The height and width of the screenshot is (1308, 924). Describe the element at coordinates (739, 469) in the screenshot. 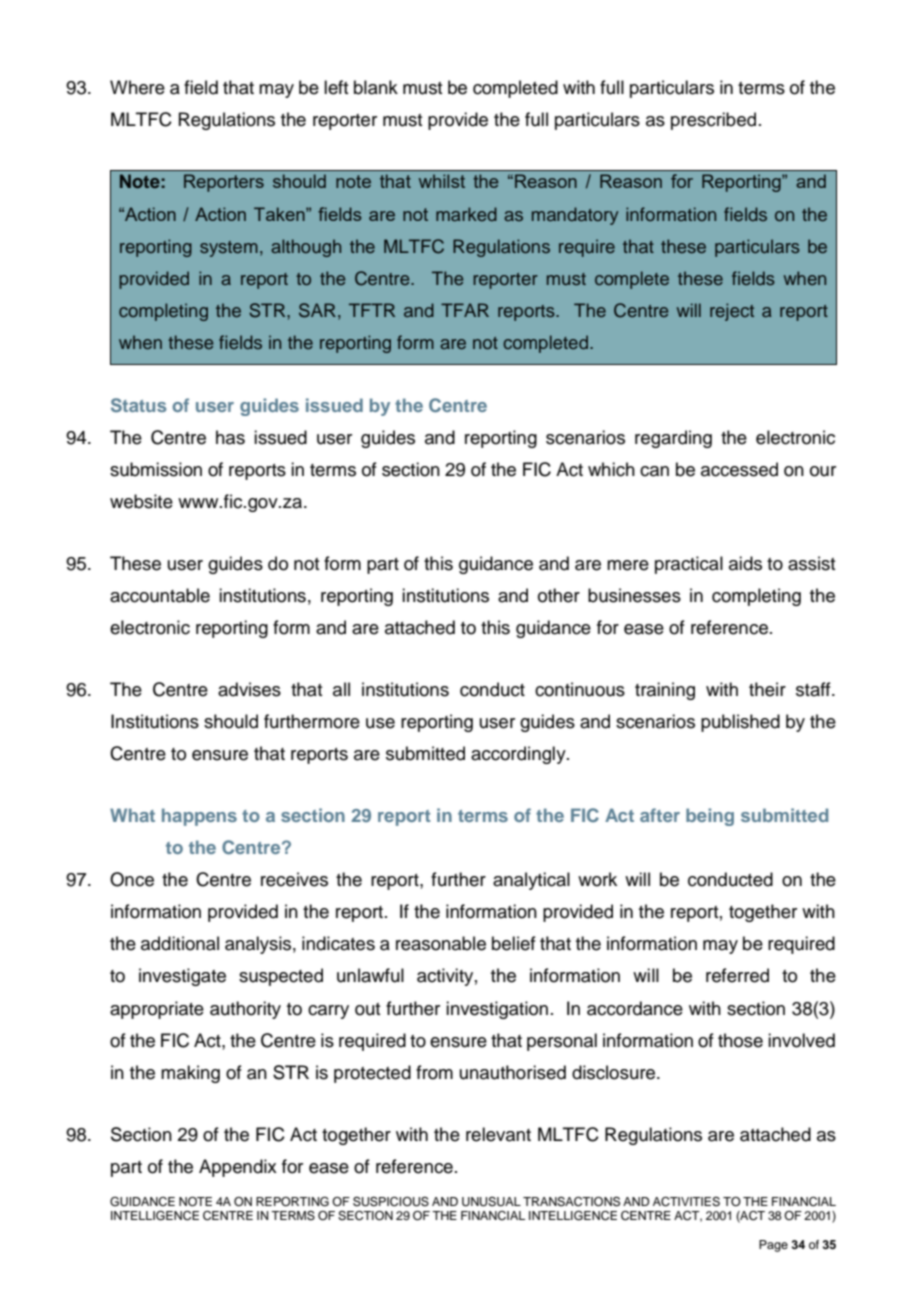

I see `accessed` at that location.
